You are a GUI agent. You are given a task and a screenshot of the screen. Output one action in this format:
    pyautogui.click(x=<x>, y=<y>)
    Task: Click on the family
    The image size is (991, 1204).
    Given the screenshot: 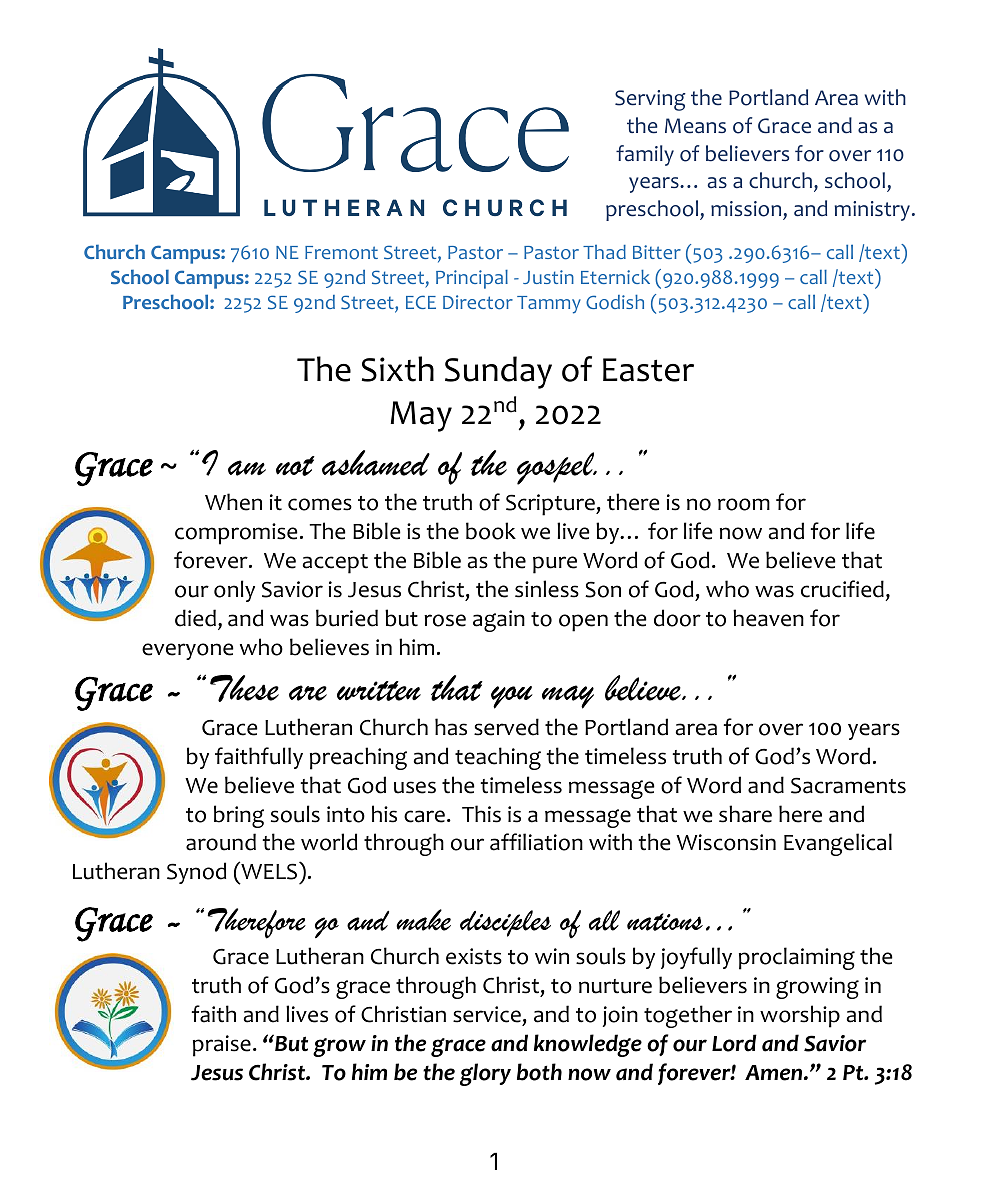 What is the action you would take?
    pyautogui.click(x=645, y=155)
